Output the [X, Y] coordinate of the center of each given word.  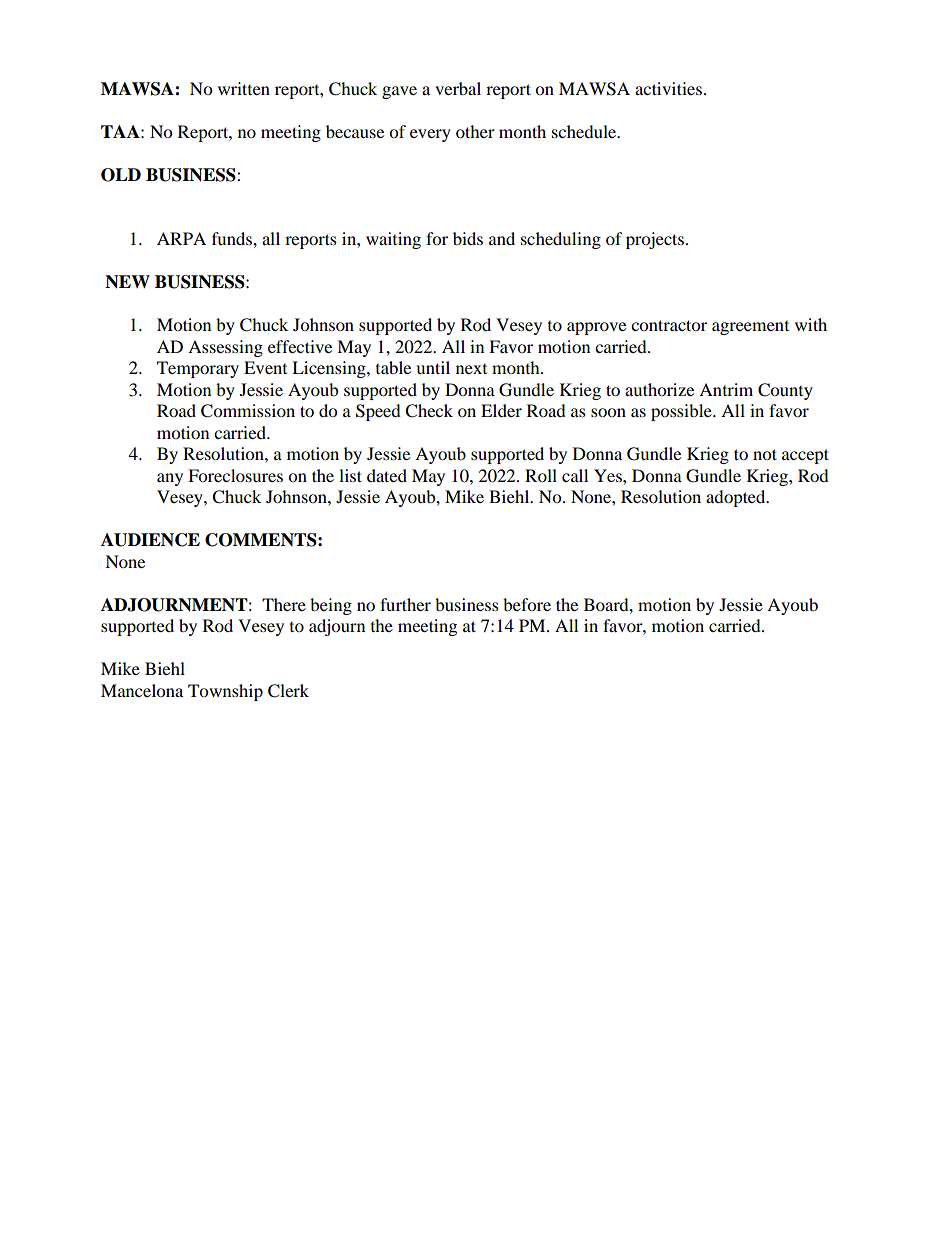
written [244, 88]
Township [225, 692]
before [527, 604]
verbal [458, 88]
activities [668, 88]
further [405, 604]
